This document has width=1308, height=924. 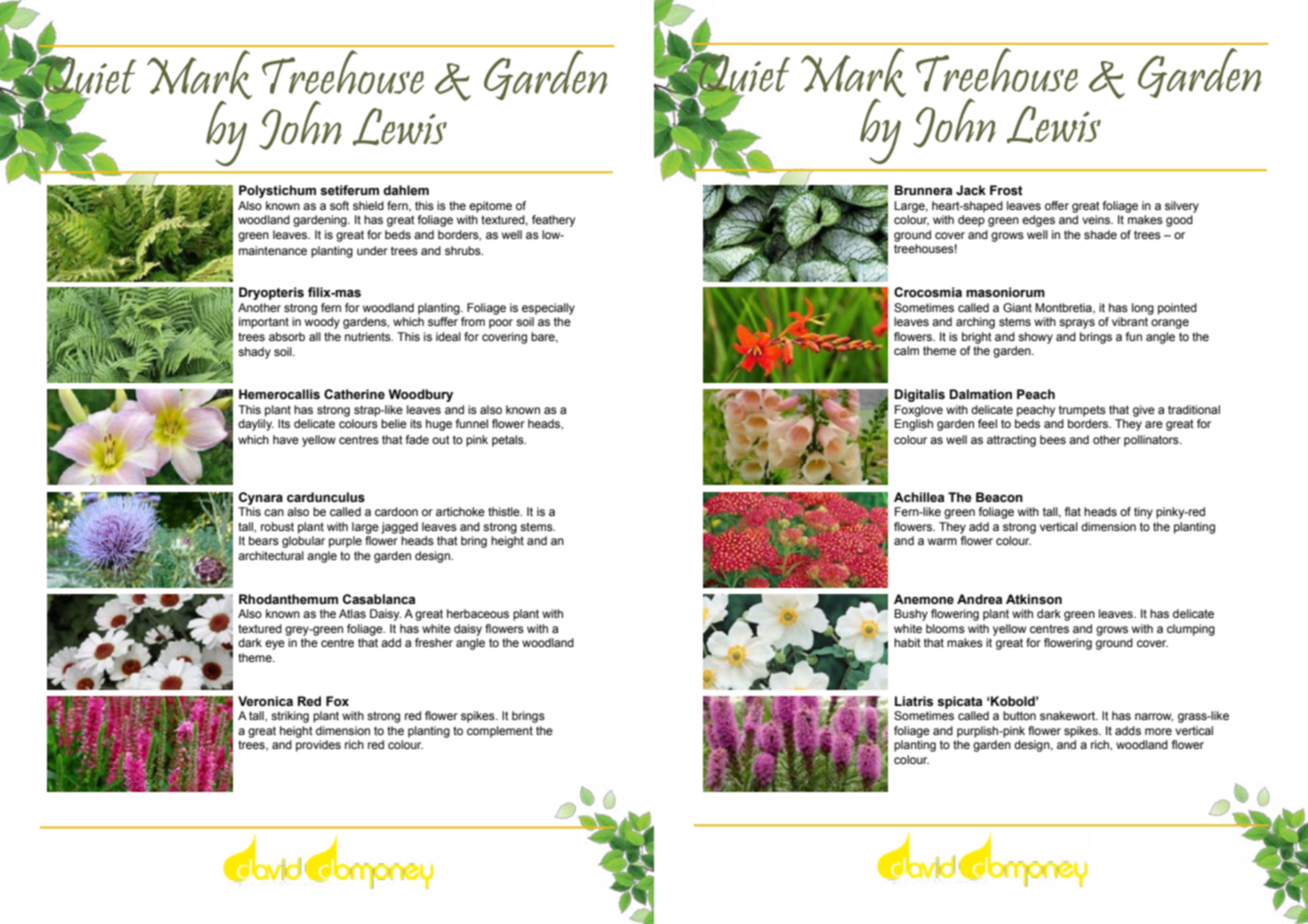 What do you see at coordinates (345, 542) in the document?
I see `purple` at bounding box center [345, 542].
